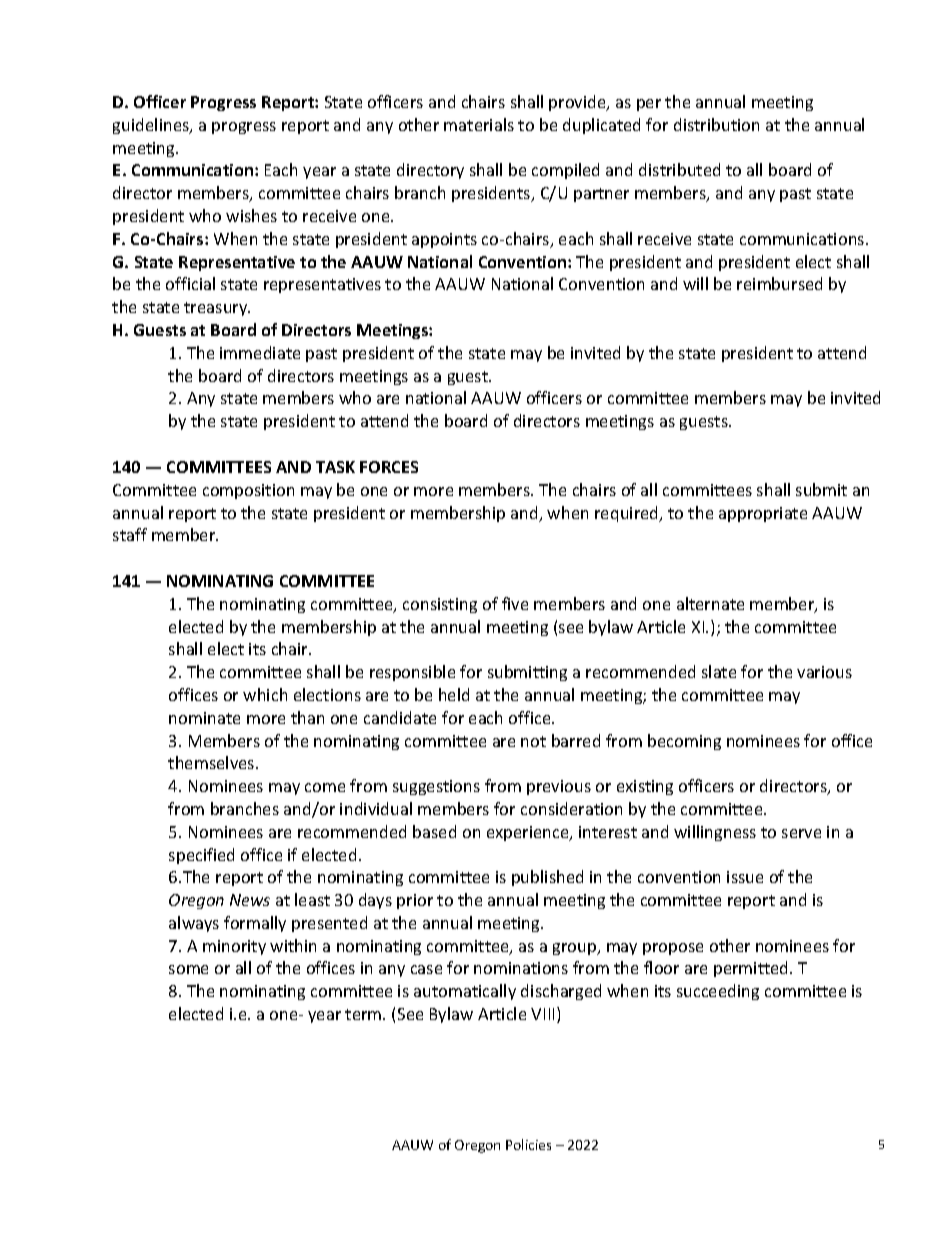 The image size is (952, 1233). Describe the element at coordinates (710, 603) in the document. I see `alternate` at that location.
